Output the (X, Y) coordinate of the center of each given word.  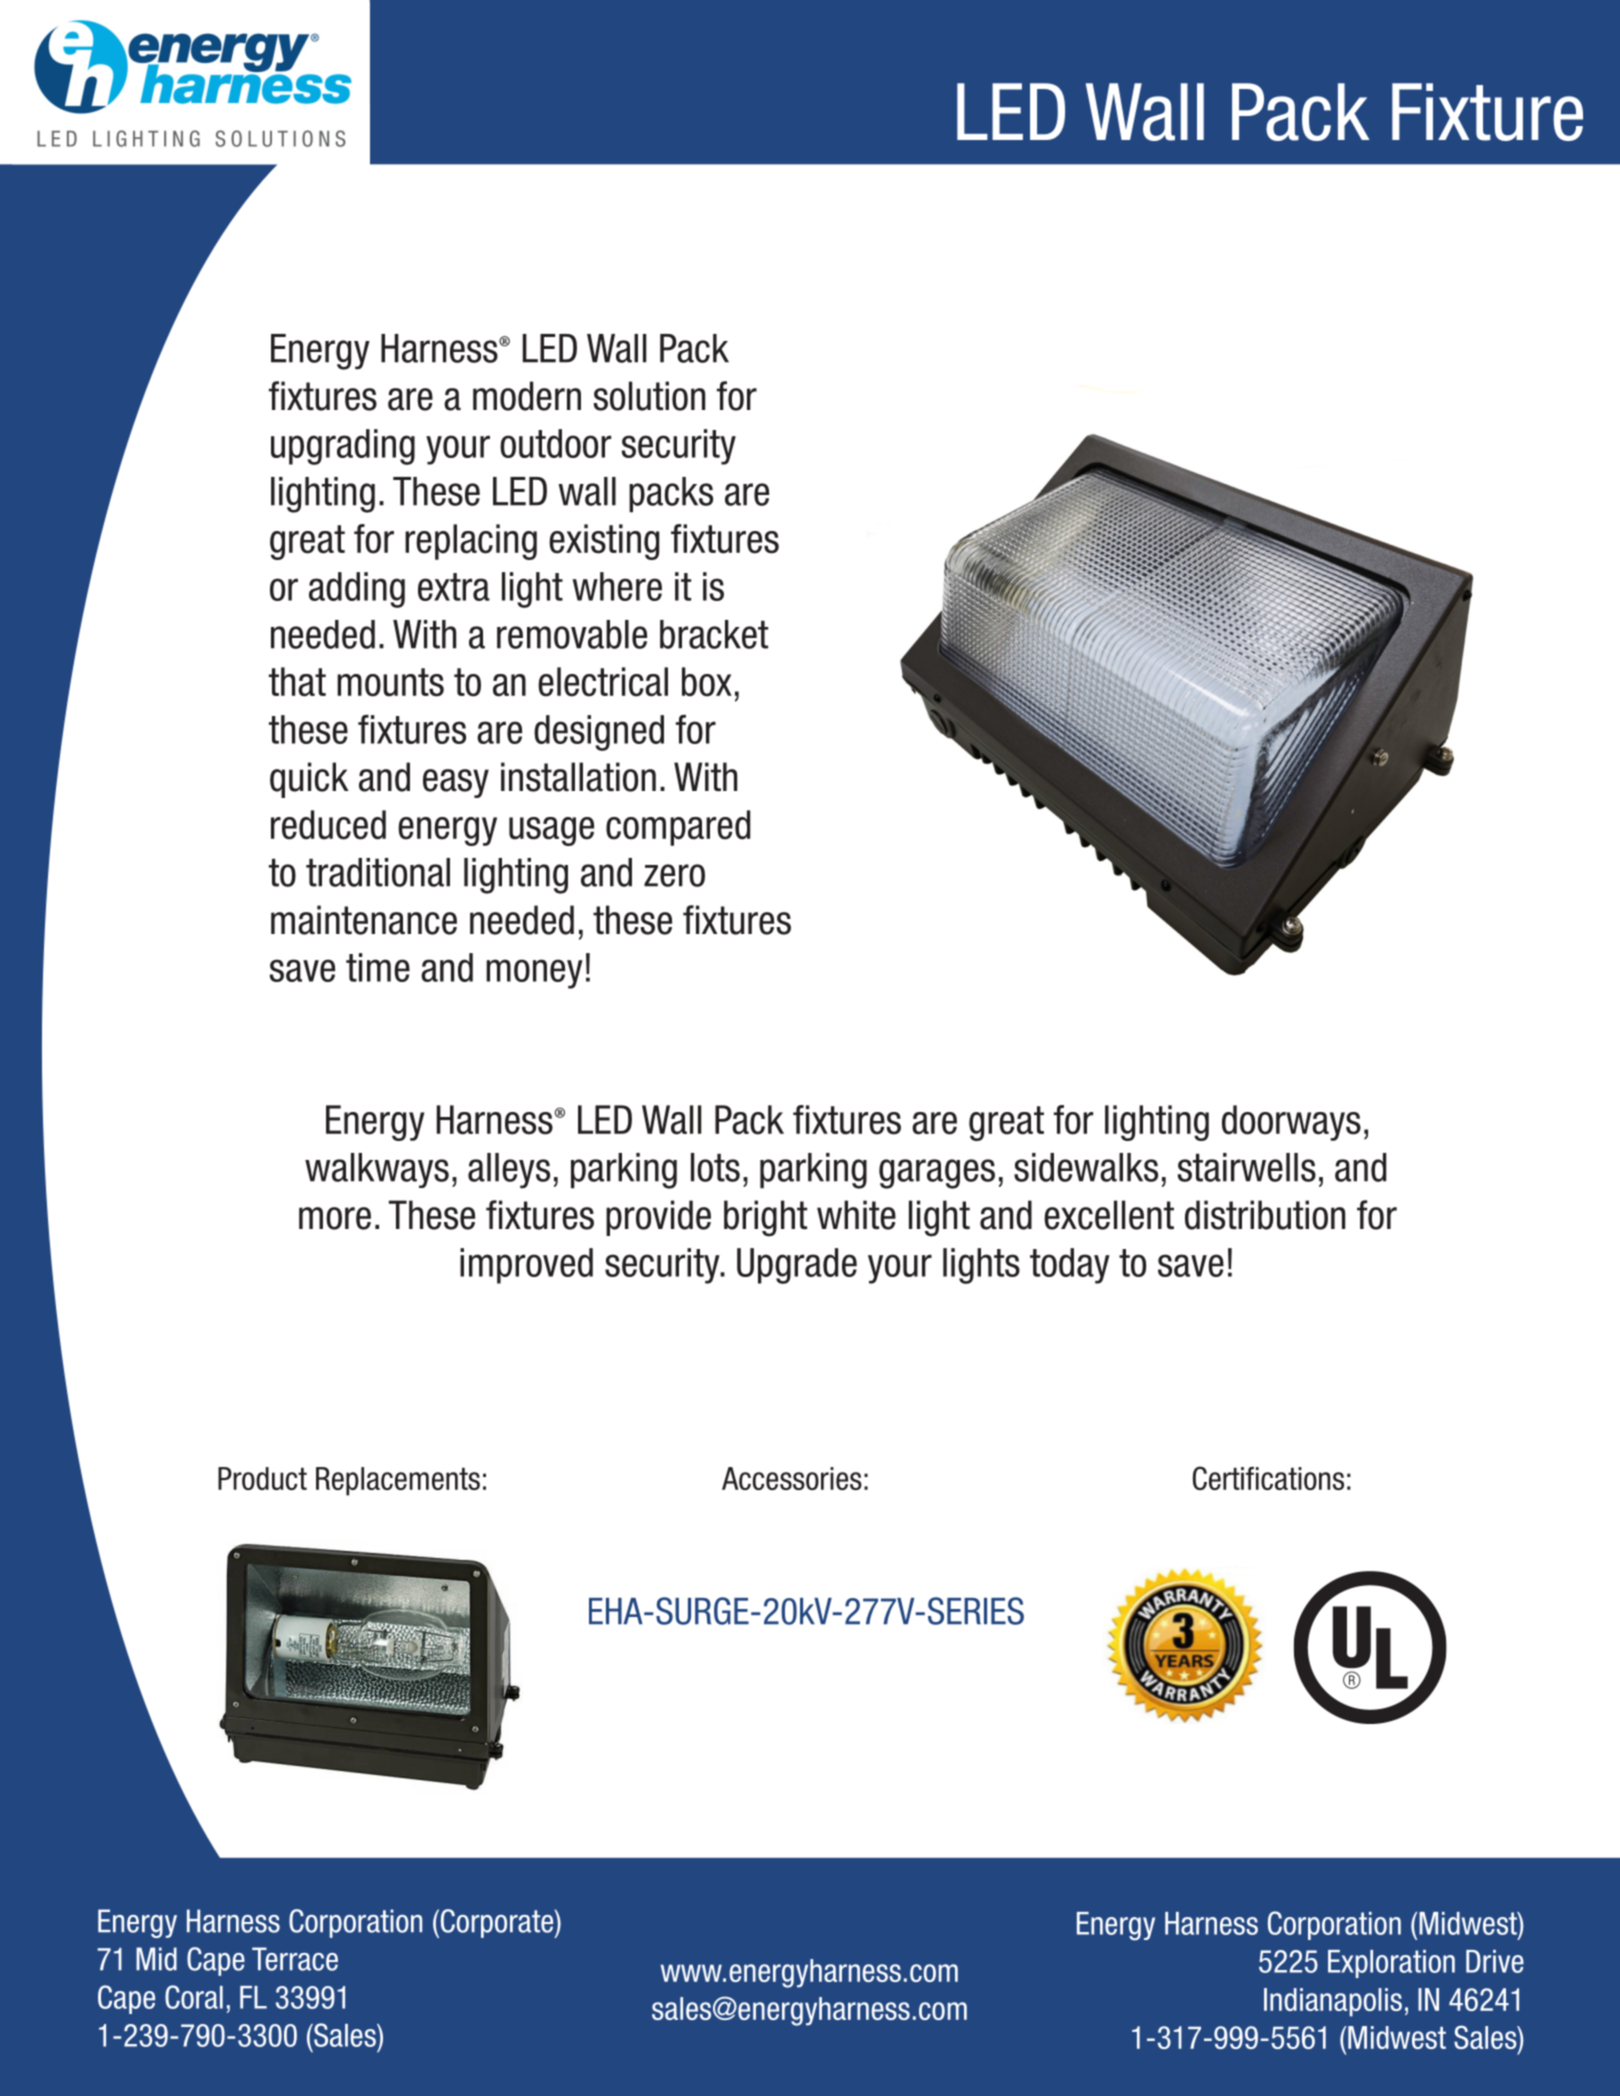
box (707, 682)
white (856, 1215)
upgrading (343, 447)
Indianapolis (1333, 2002)
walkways (377, 1170)
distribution (1265, 1215)
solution (649, 396)
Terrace (295, 1959)
